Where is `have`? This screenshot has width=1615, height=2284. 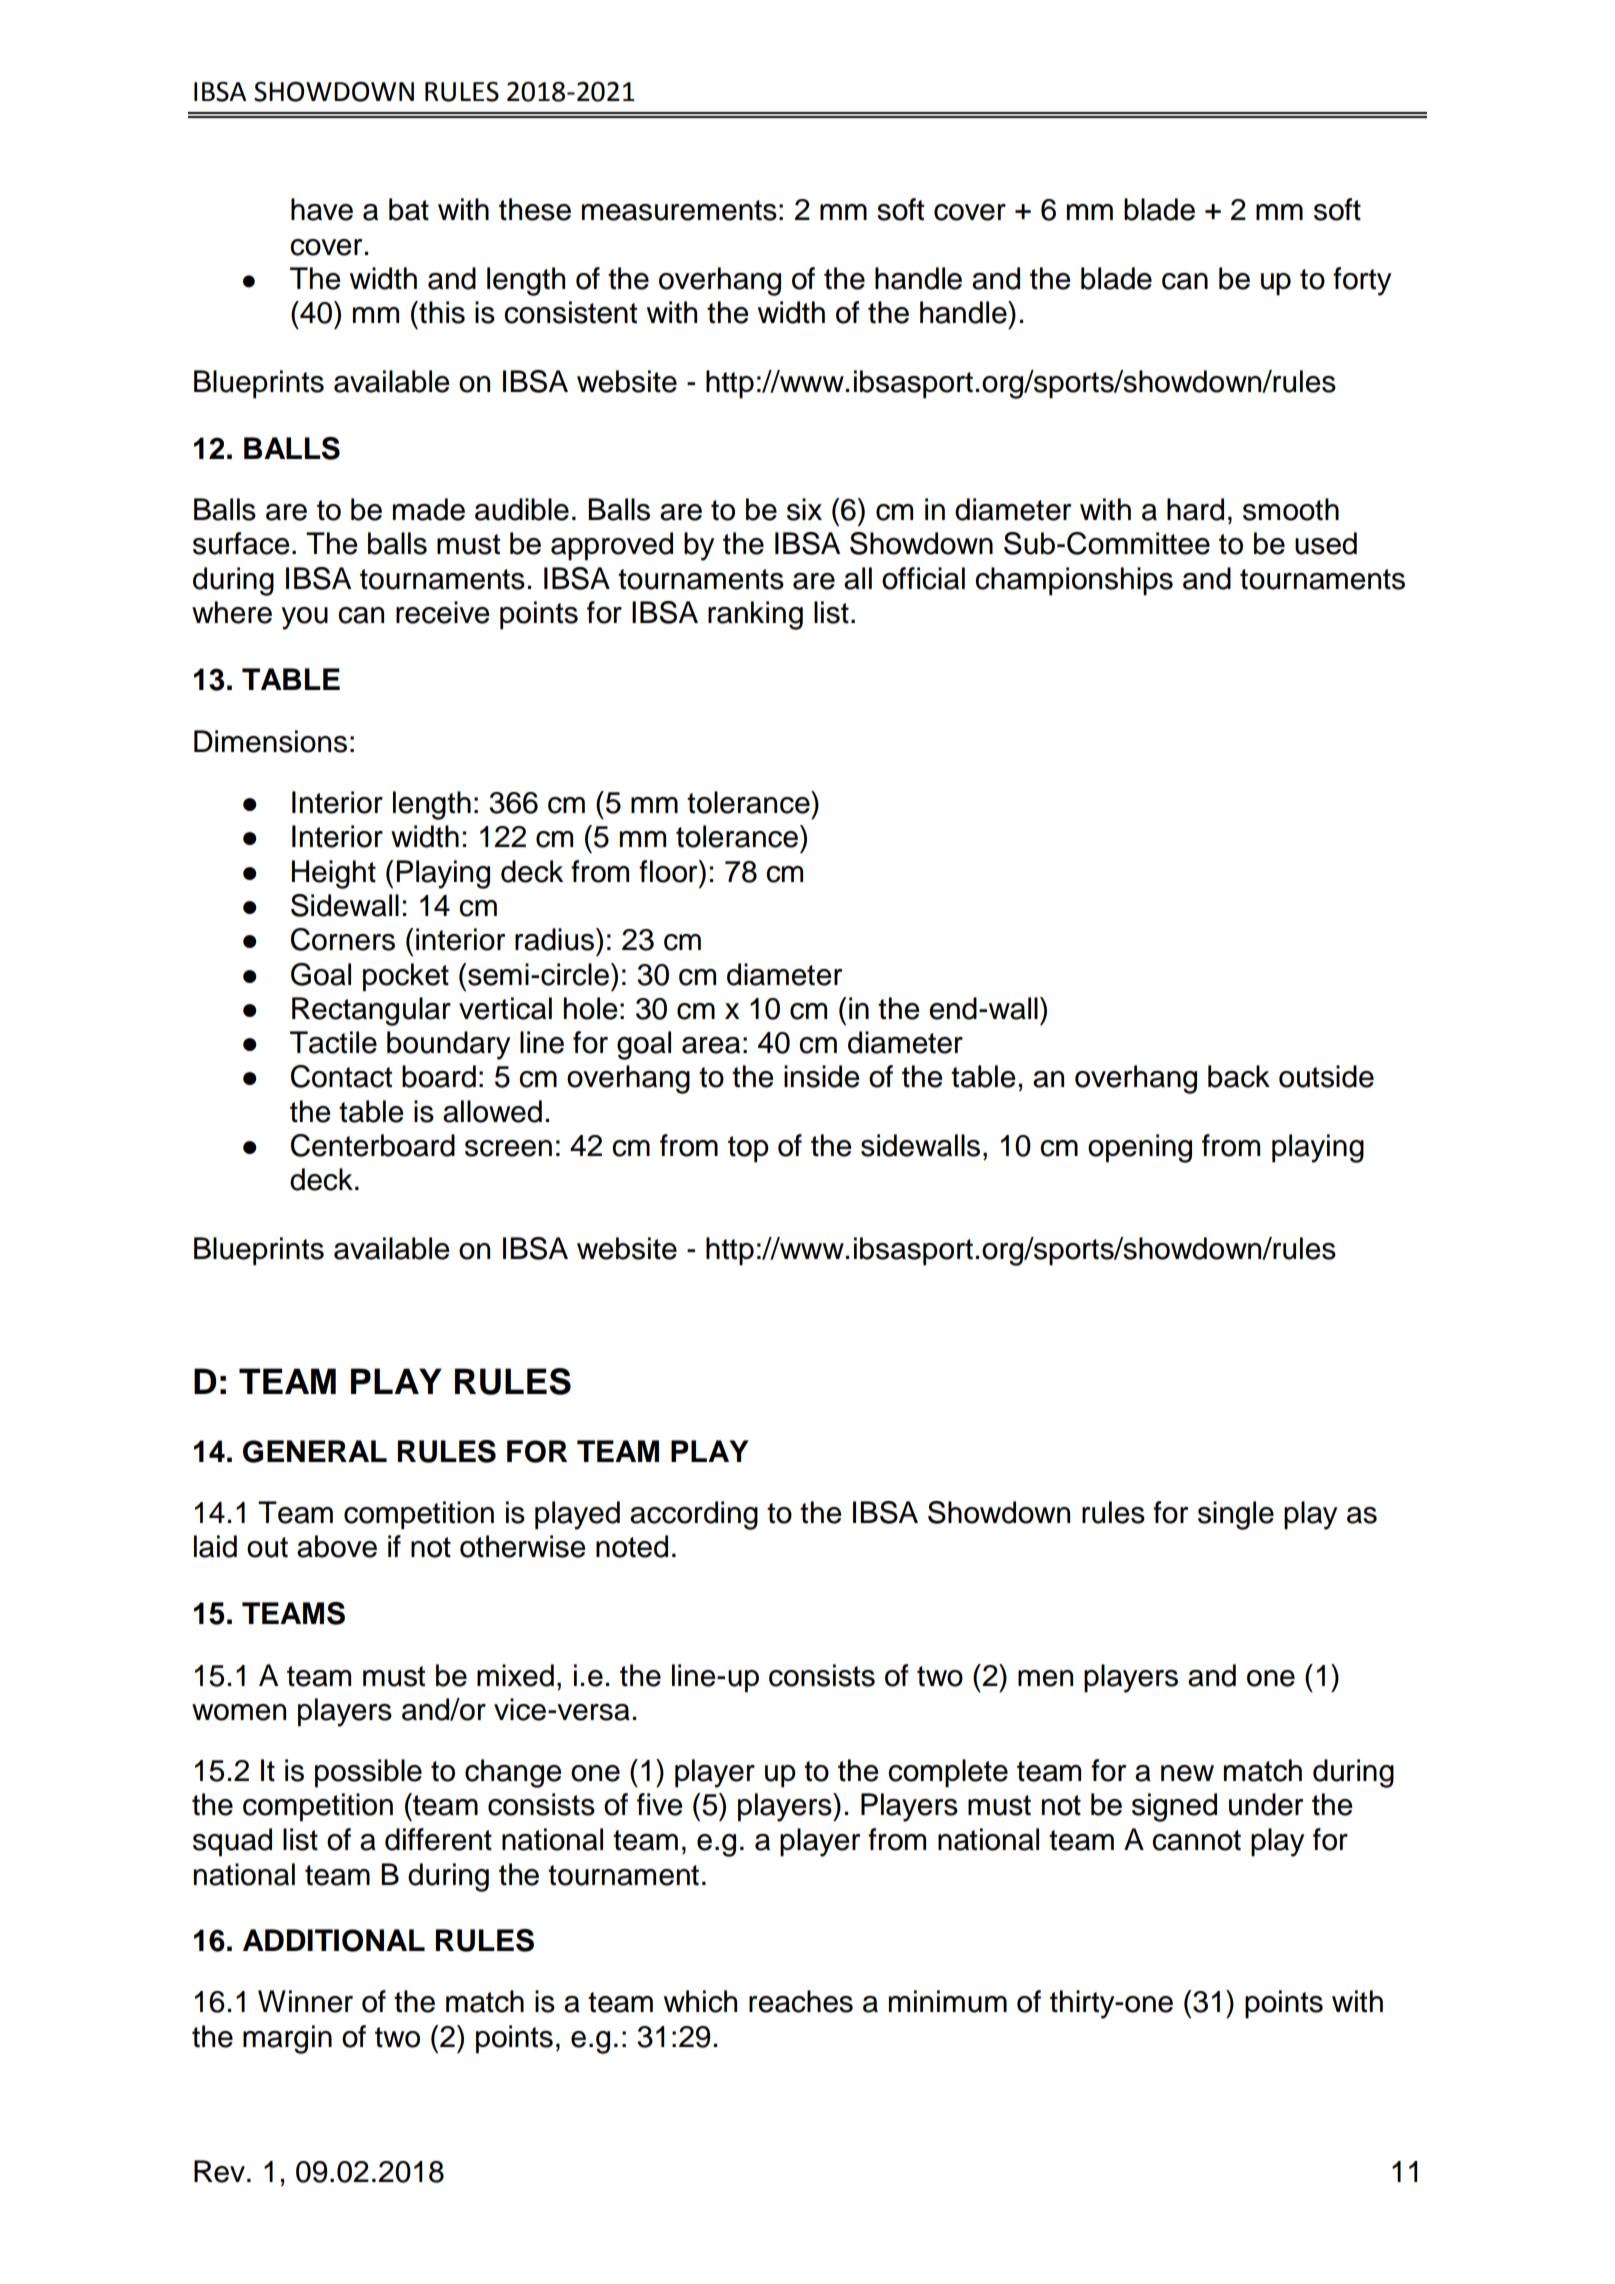
have is located at coordinates (322, 209).
